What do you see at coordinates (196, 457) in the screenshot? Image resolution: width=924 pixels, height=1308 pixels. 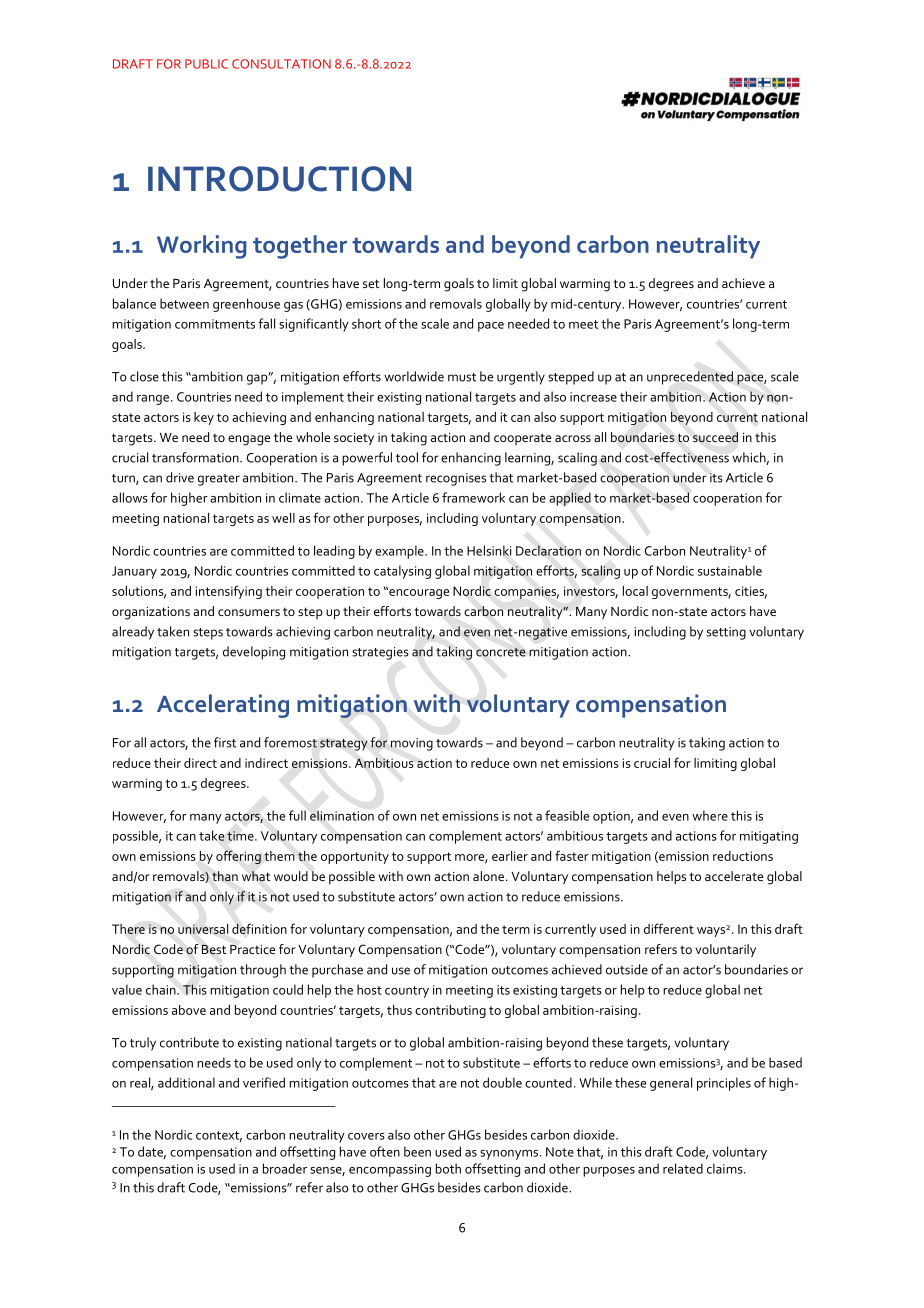 I see `transformation` at bounding box center [196, 457].
